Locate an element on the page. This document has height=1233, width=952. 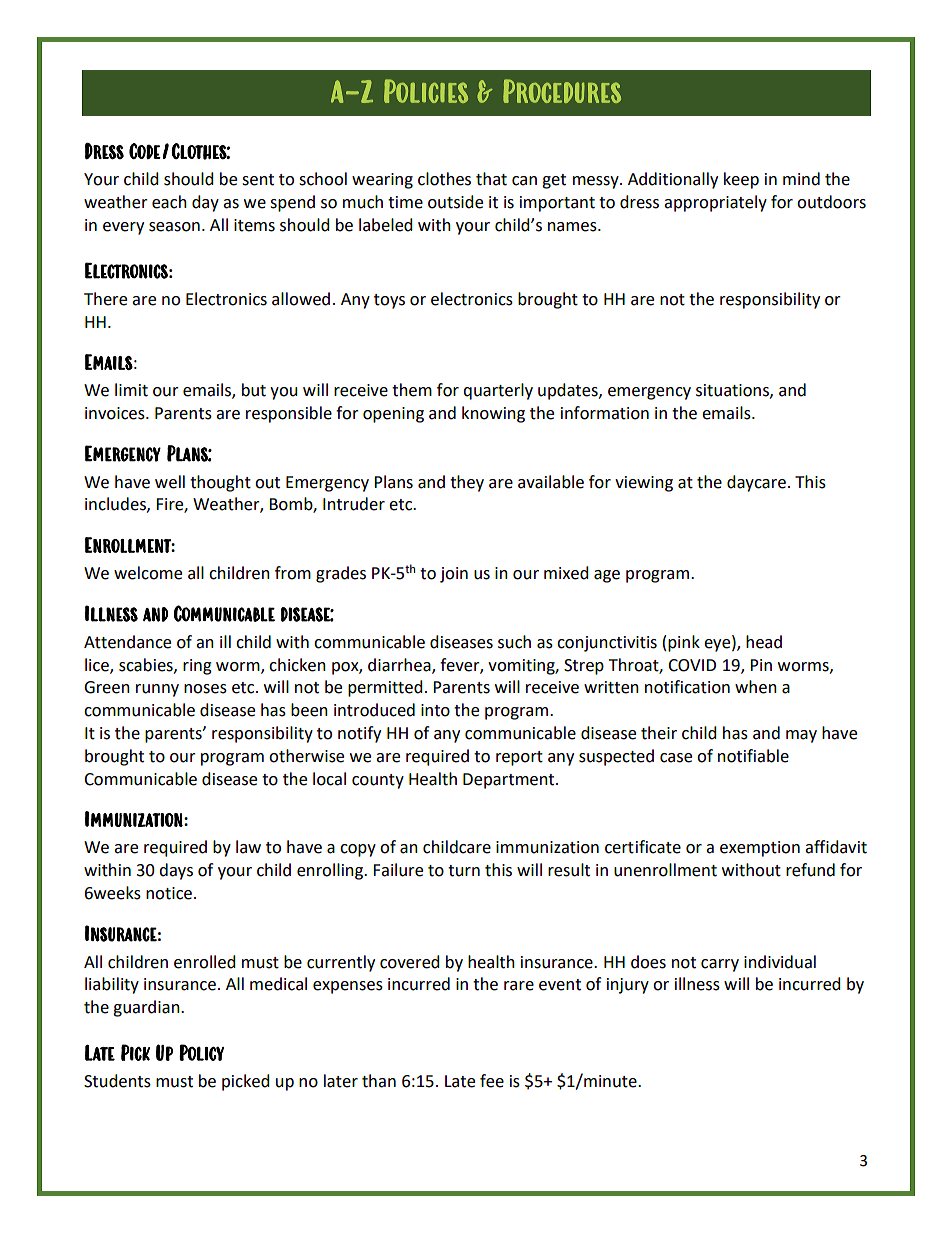
may is located at coordinates (801, 736).
